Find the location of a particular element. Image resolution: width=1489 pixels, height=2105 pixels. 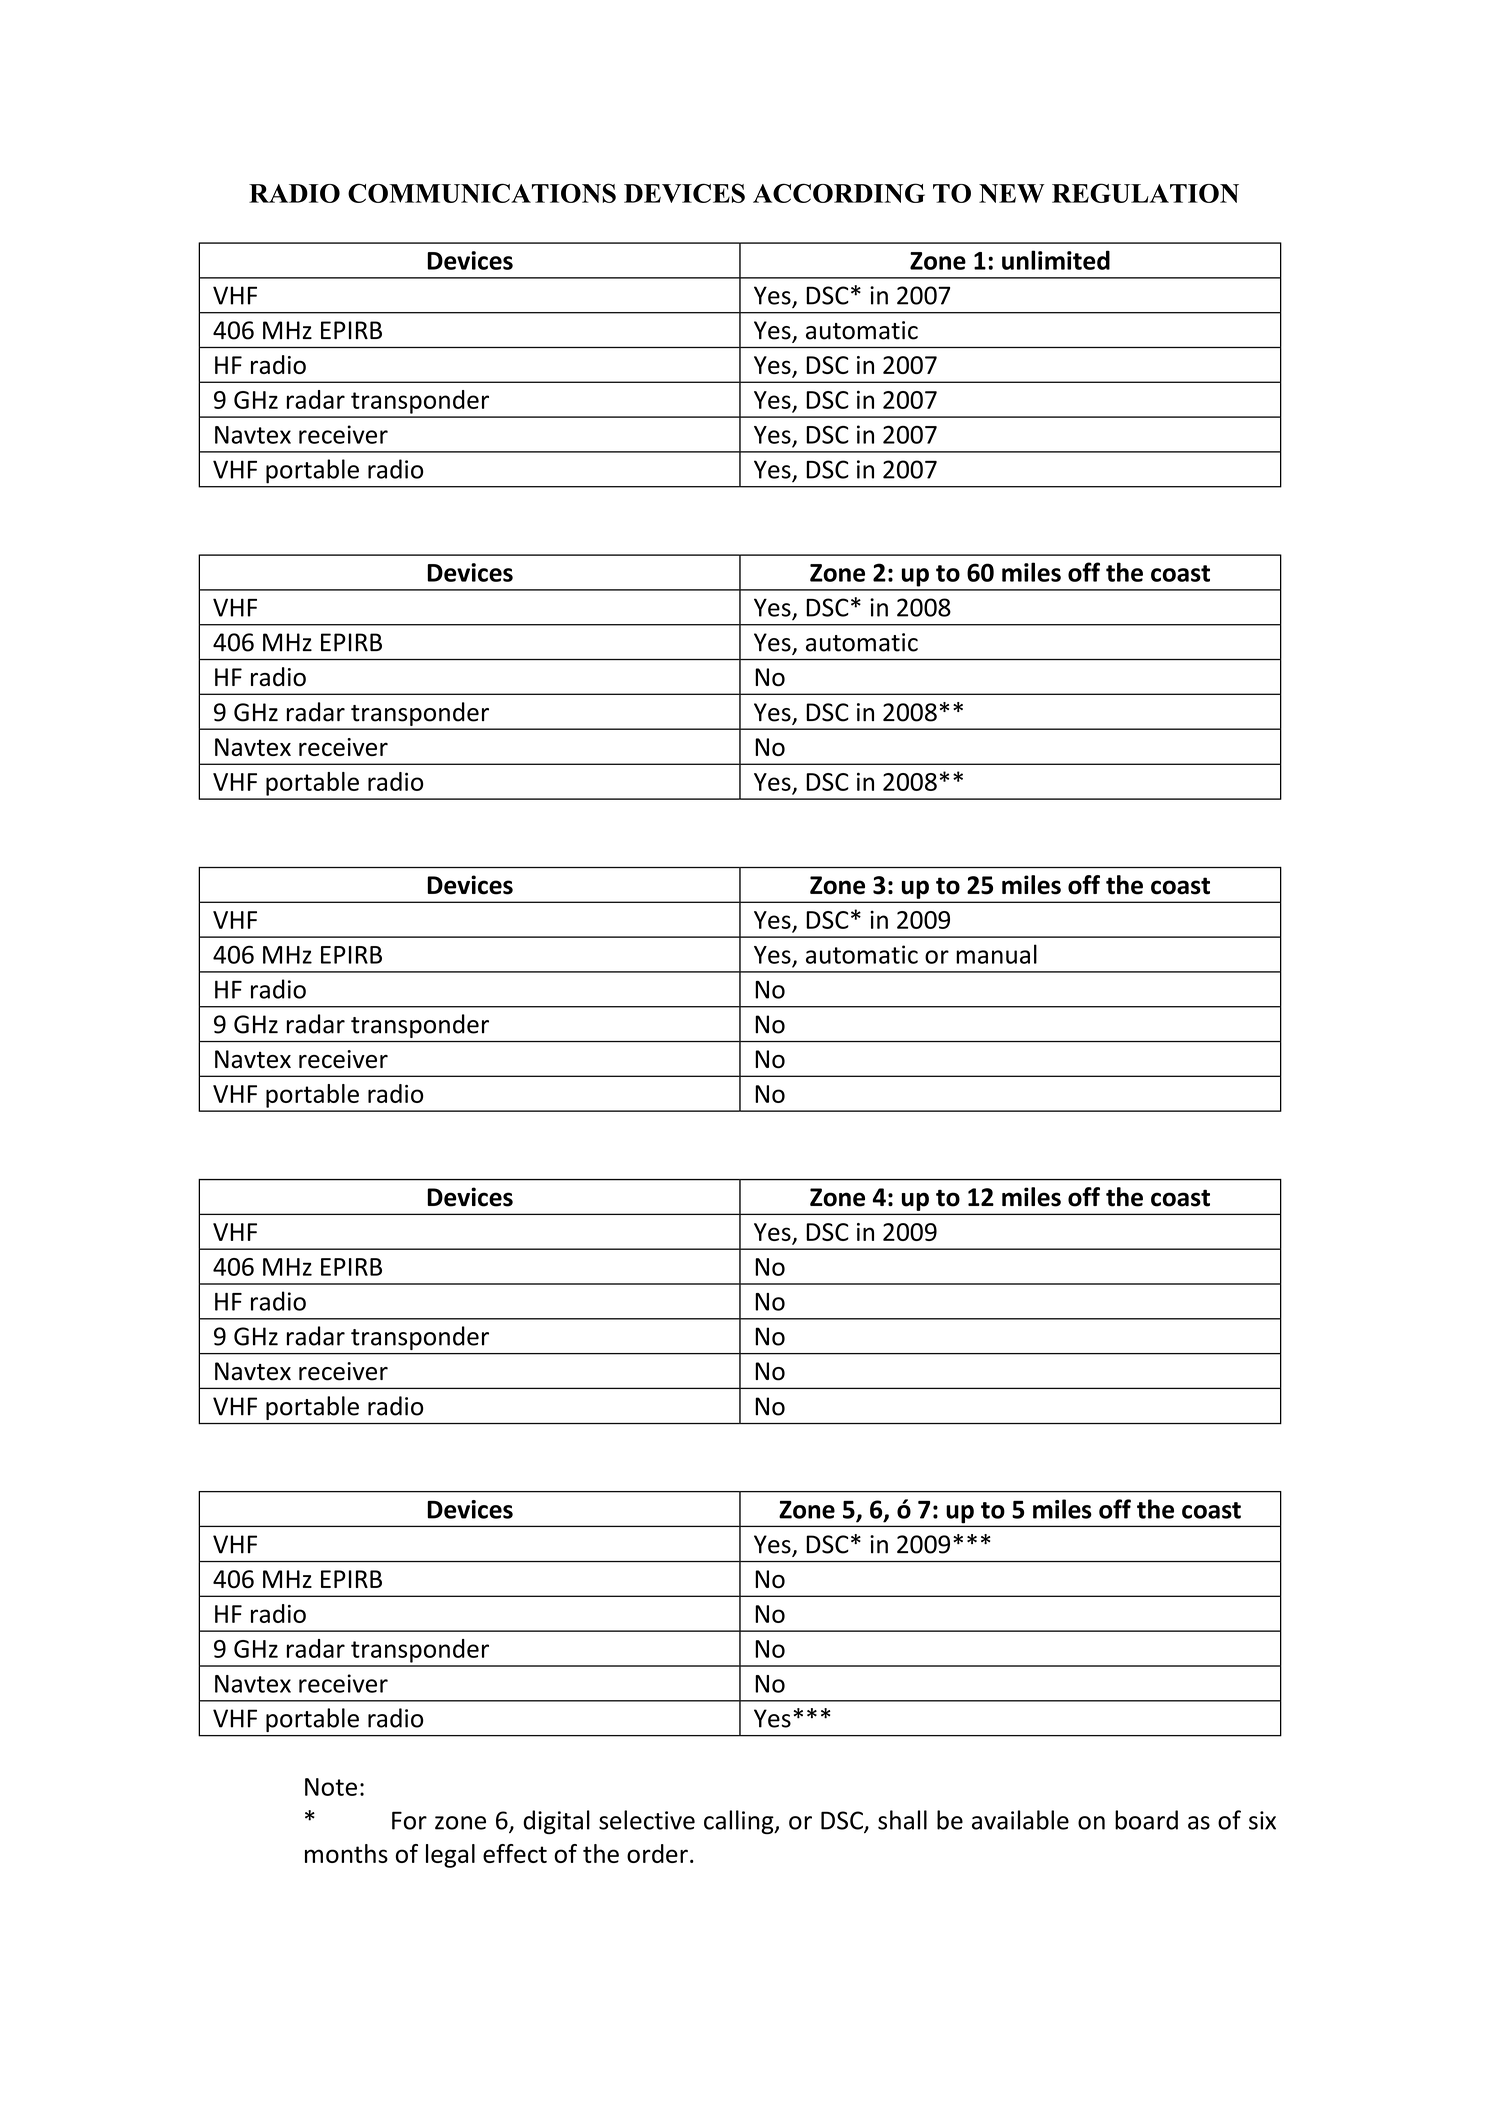

COMMUNICATIONS is located at coordinates (482, 193).
